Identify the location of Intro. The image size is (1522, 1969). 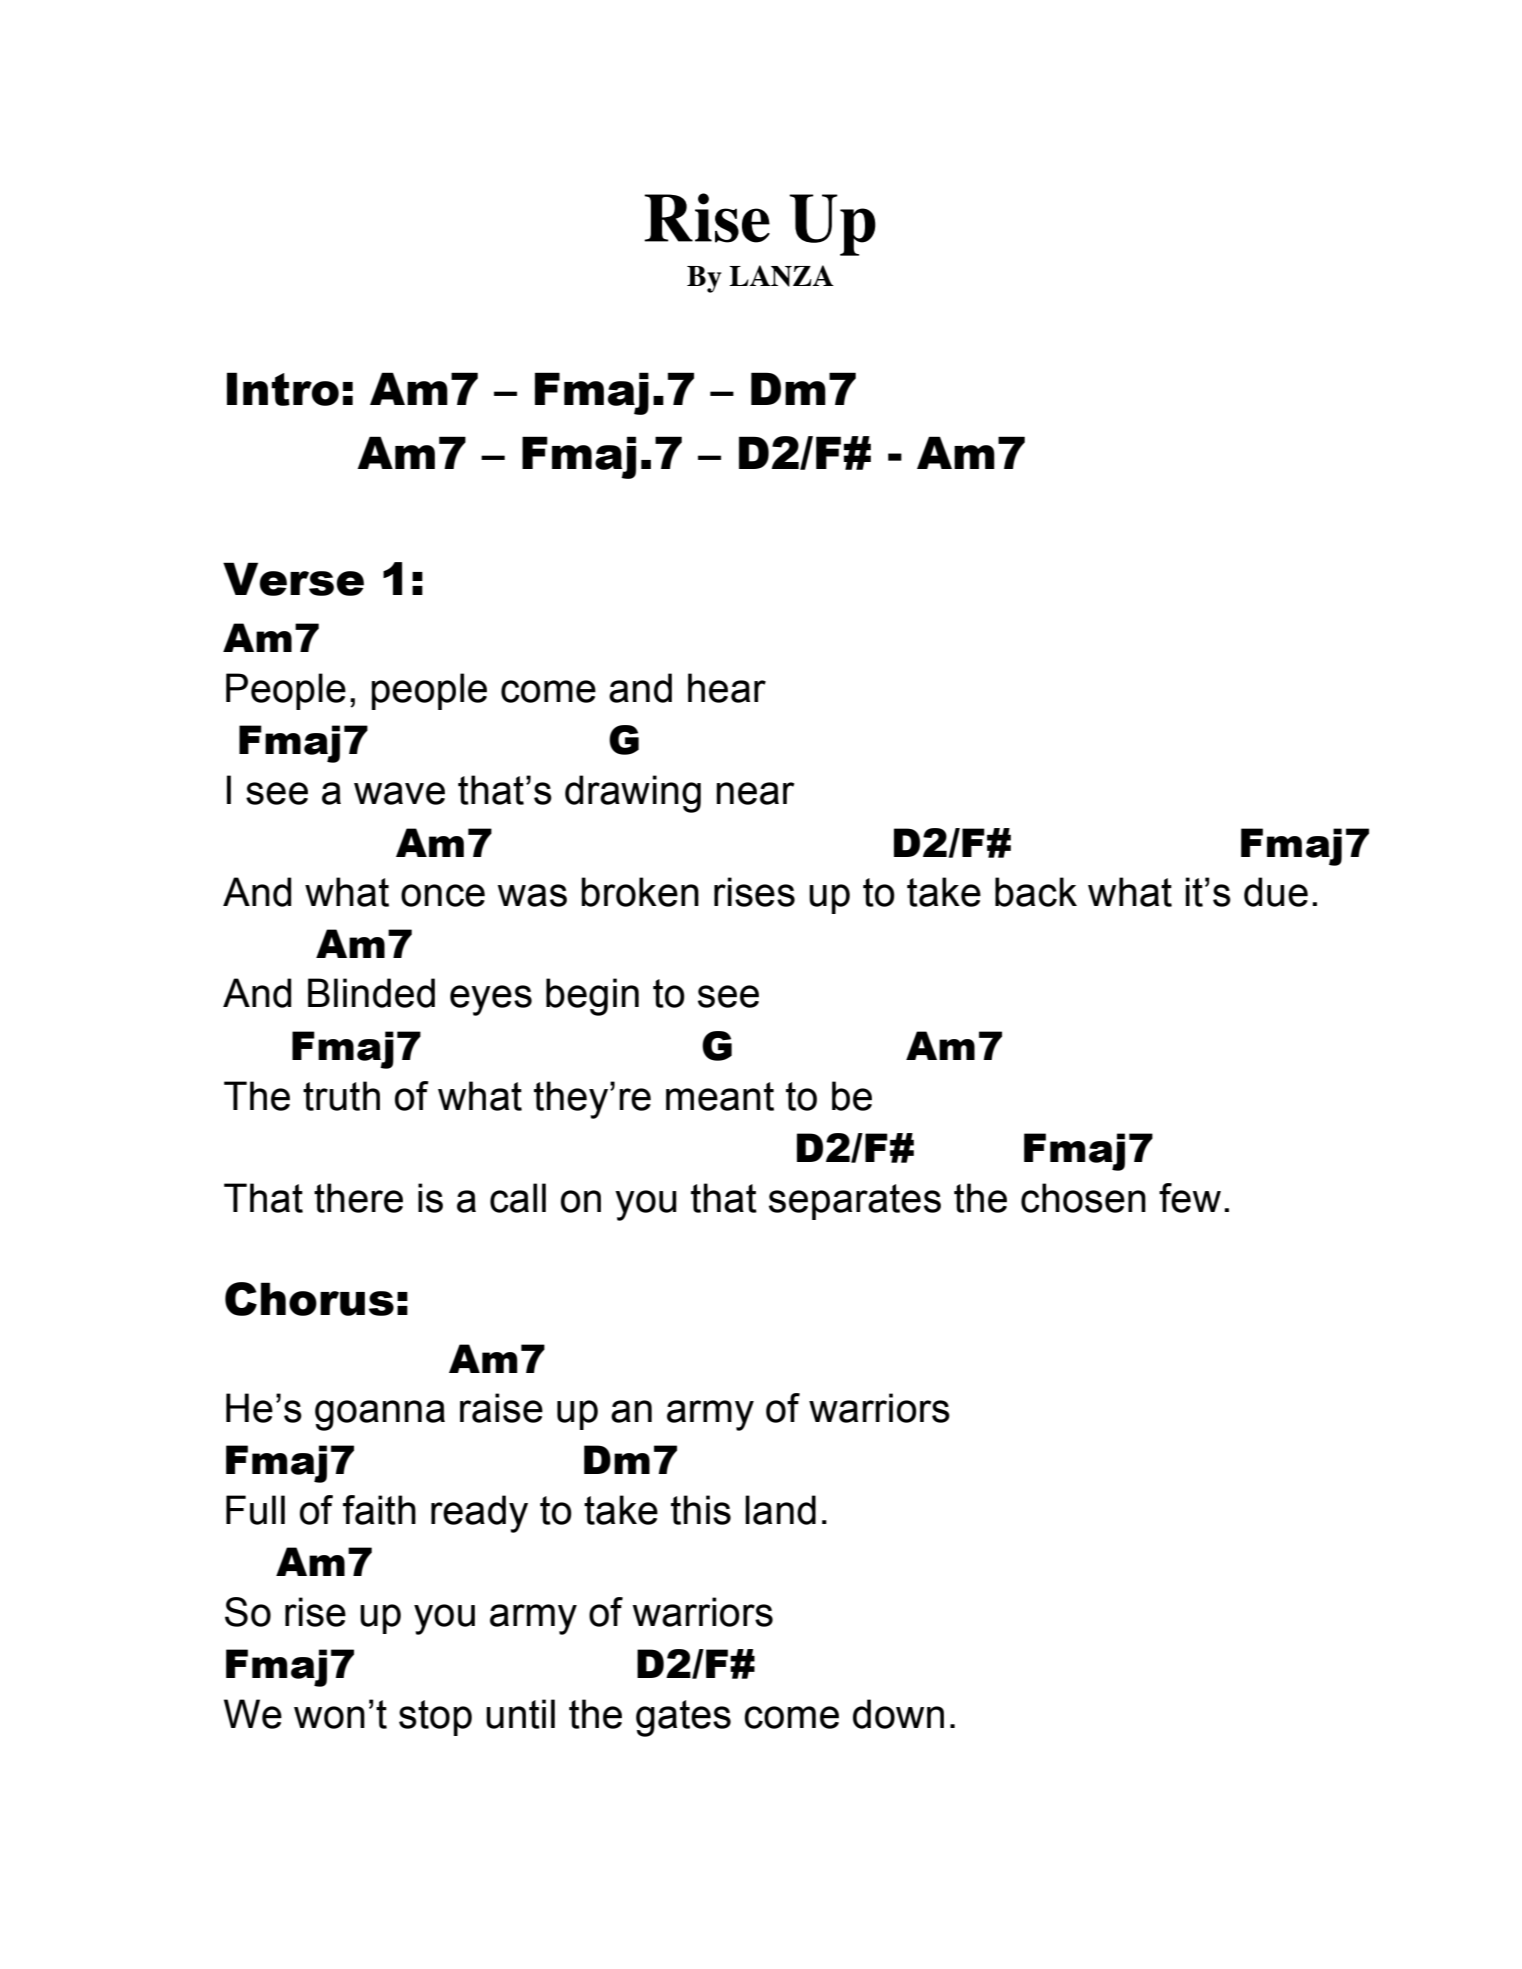
(283, 389).
